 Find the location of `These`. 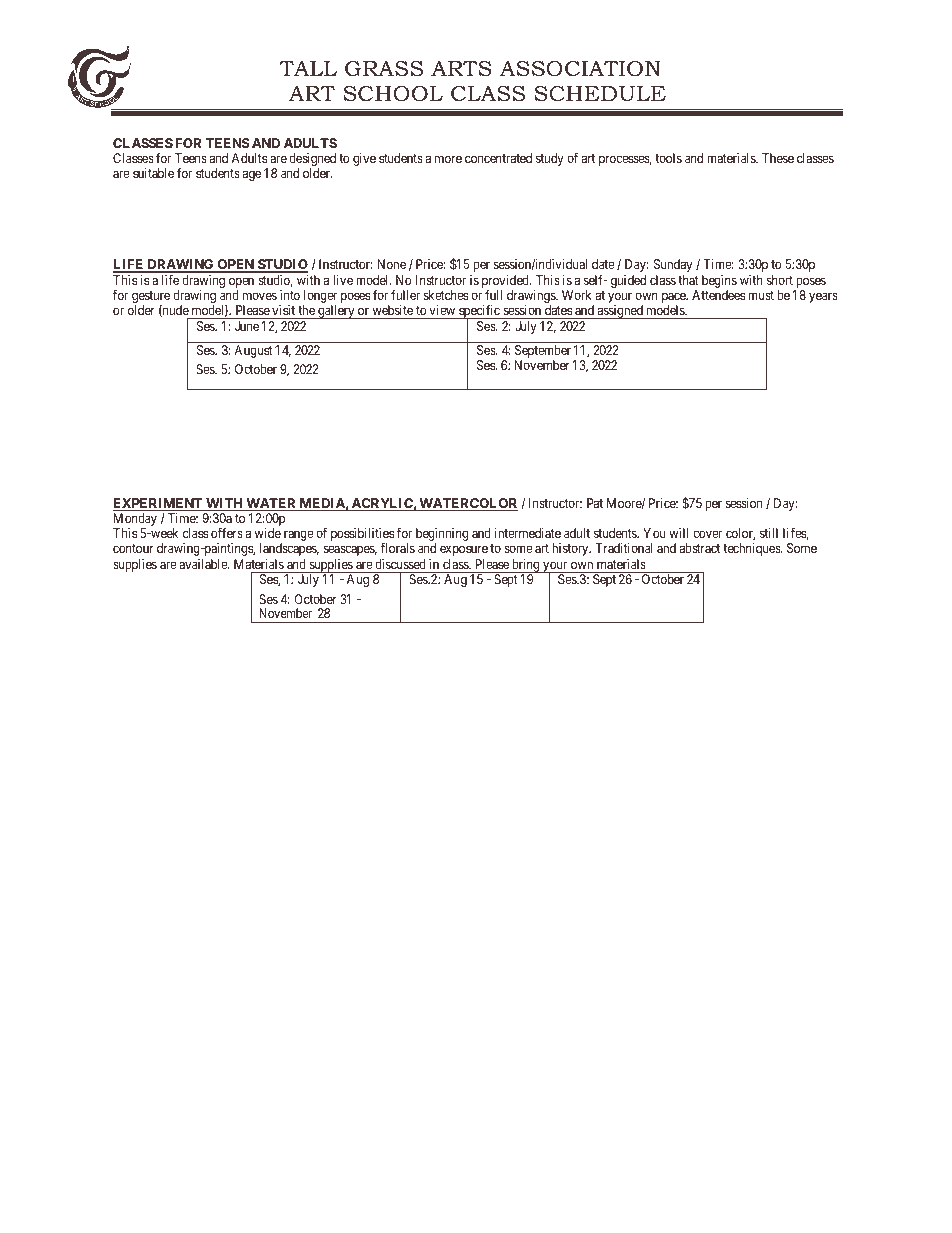

These is located at coordinates (778, 158).
